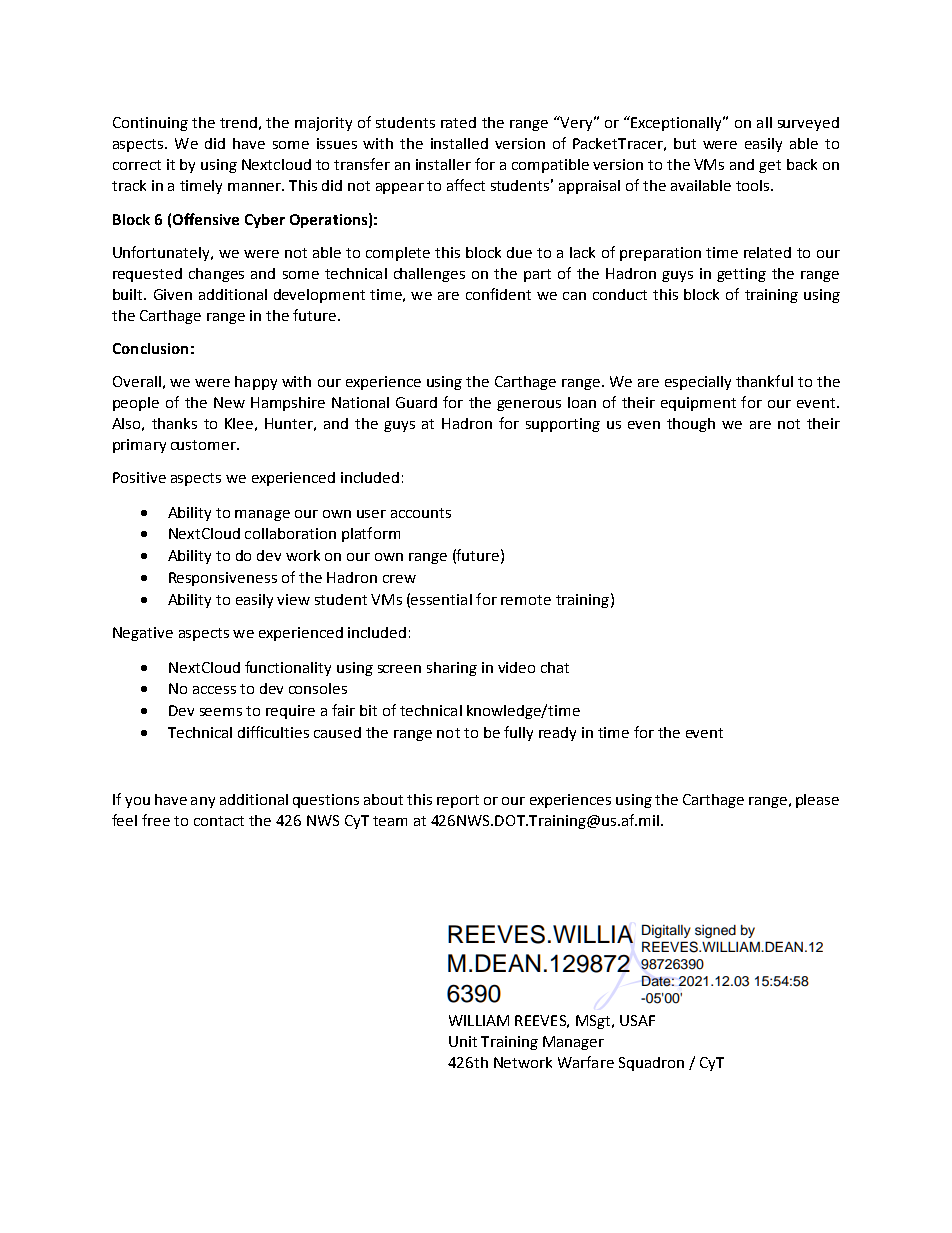  Describe the element at coordinates (463, 1041) in the page. I see `Unit` at that location.
